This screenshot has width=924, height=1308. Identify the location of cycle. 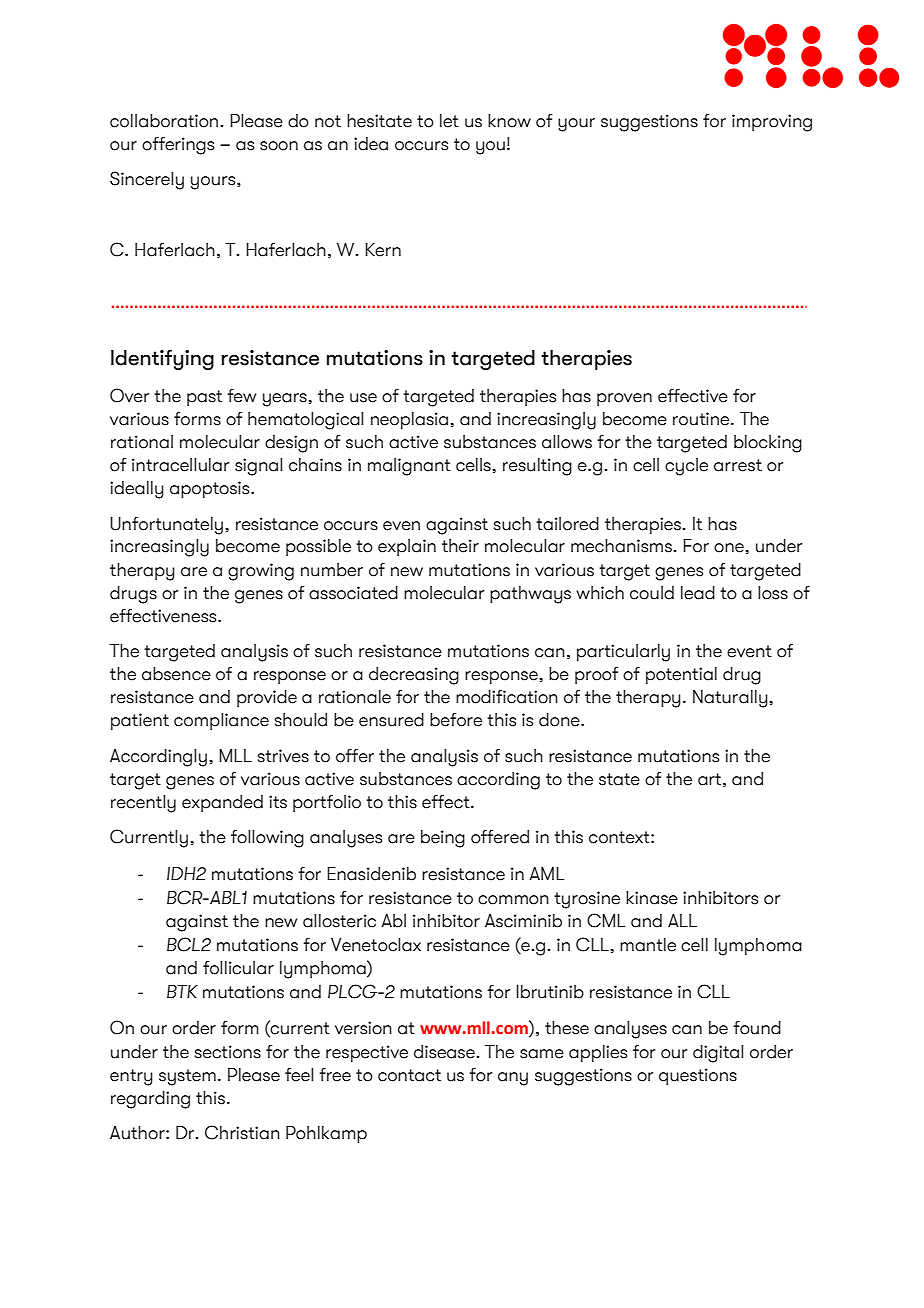
(686, 467).
